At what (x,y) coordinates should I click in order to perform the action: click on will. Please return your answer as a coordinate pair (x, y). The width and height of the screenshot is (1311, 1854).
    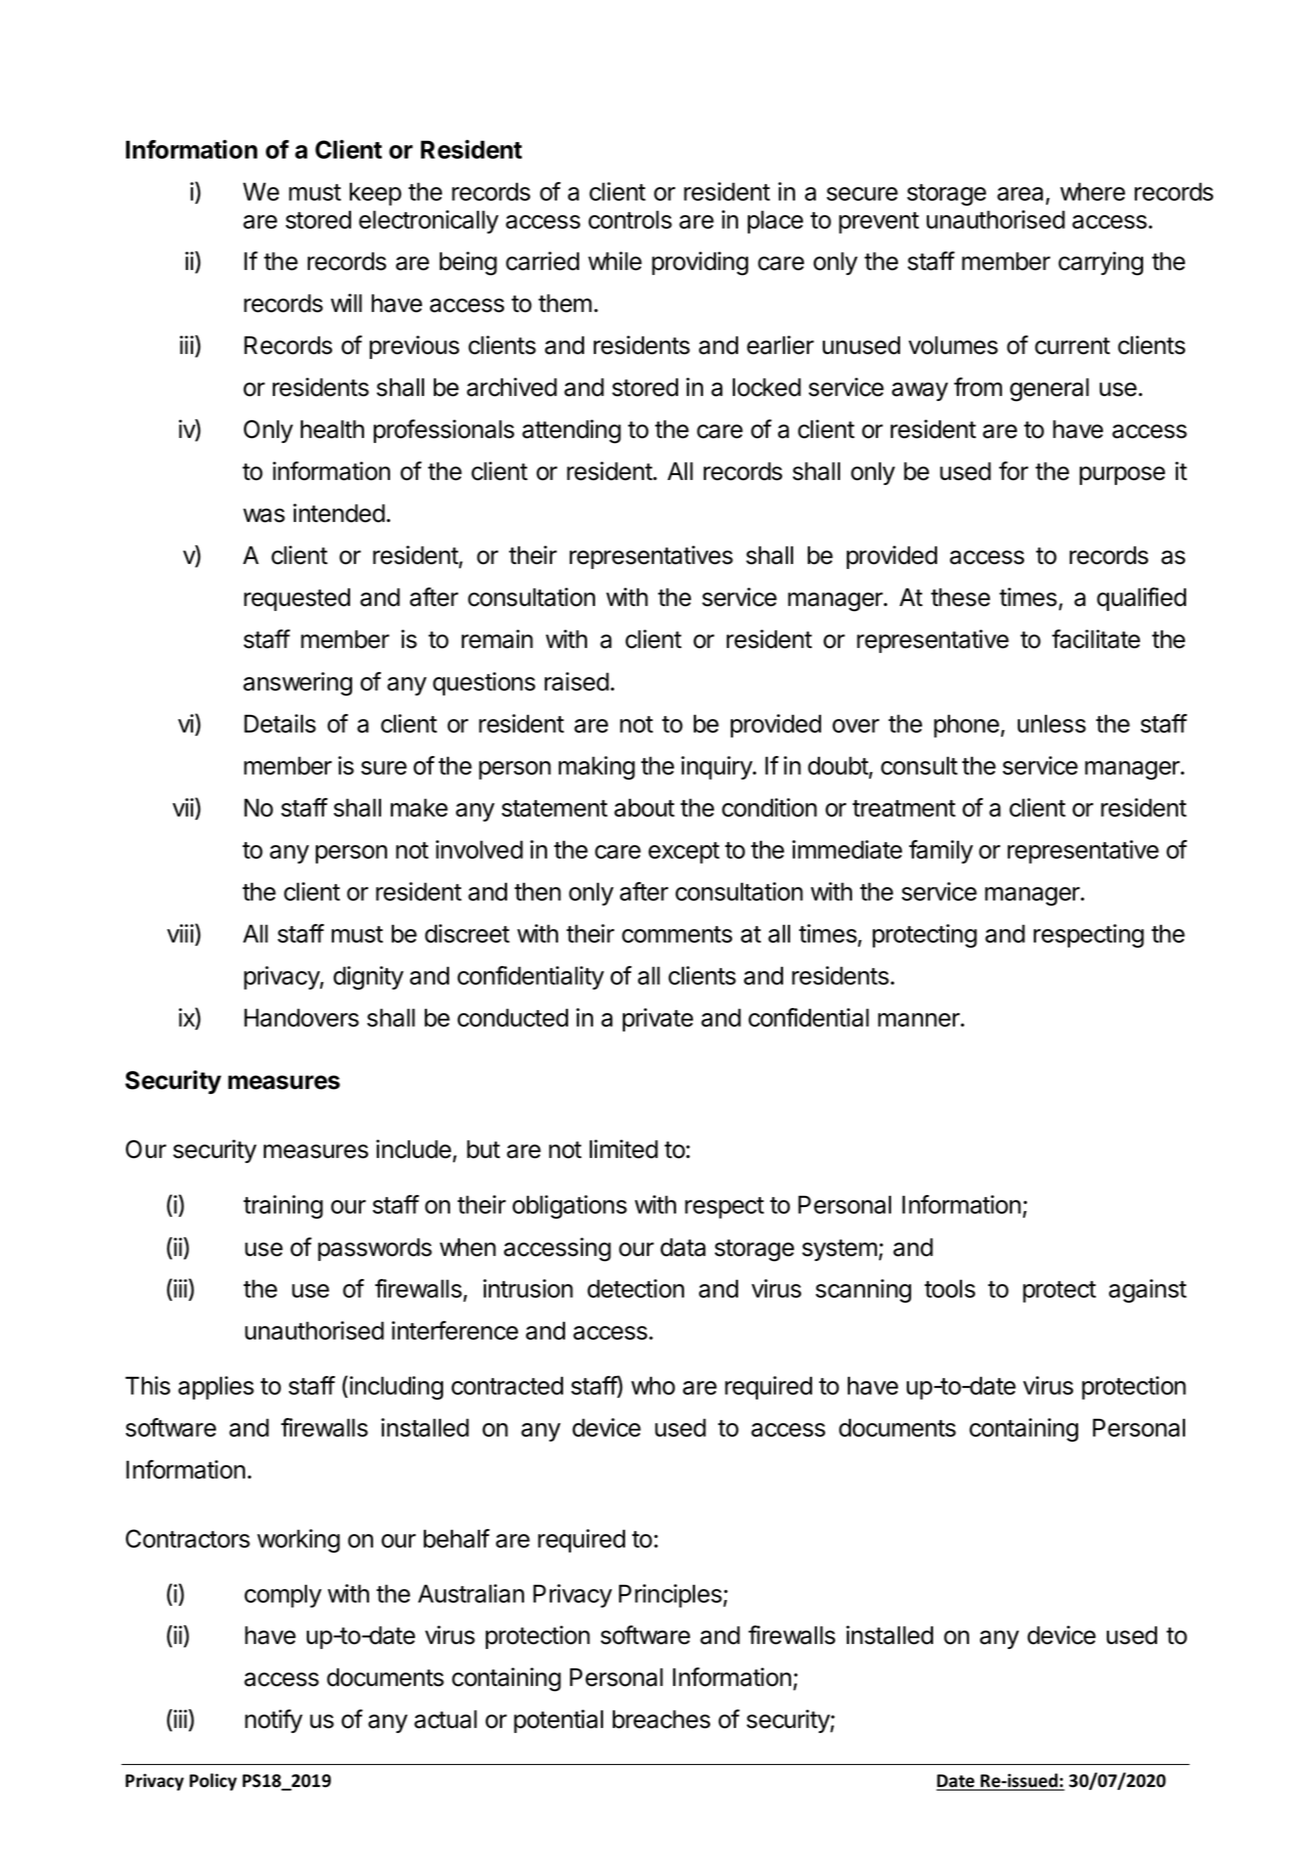
    Looking at the image, I should click on (346, 302).
